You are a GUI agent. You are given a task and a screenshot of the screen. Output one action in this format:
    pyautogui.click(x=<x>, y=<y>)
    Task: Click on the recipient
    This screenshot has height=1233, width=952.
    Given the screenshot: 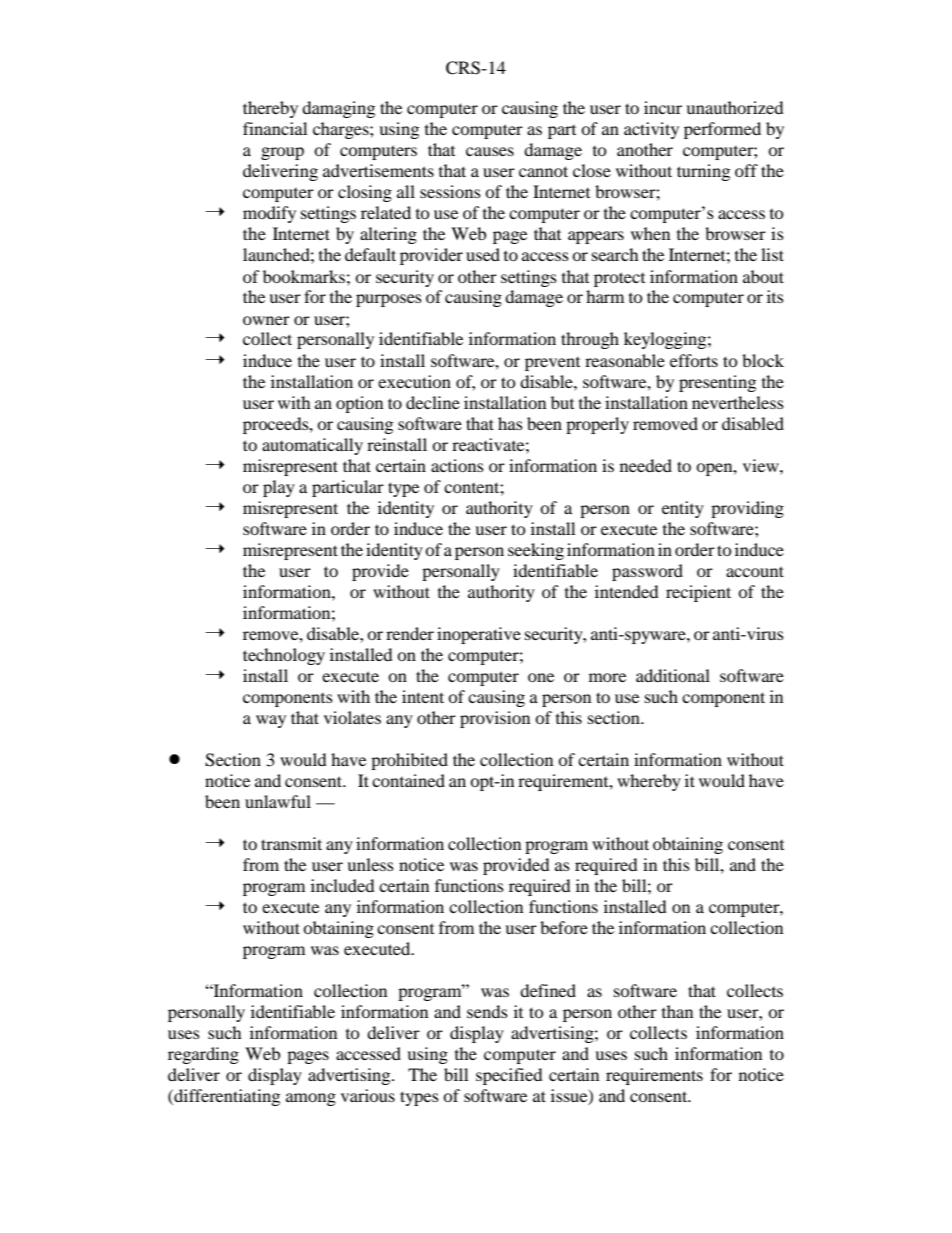 What is the action you would take?
    pyautogui.click(x=698, y=593)
